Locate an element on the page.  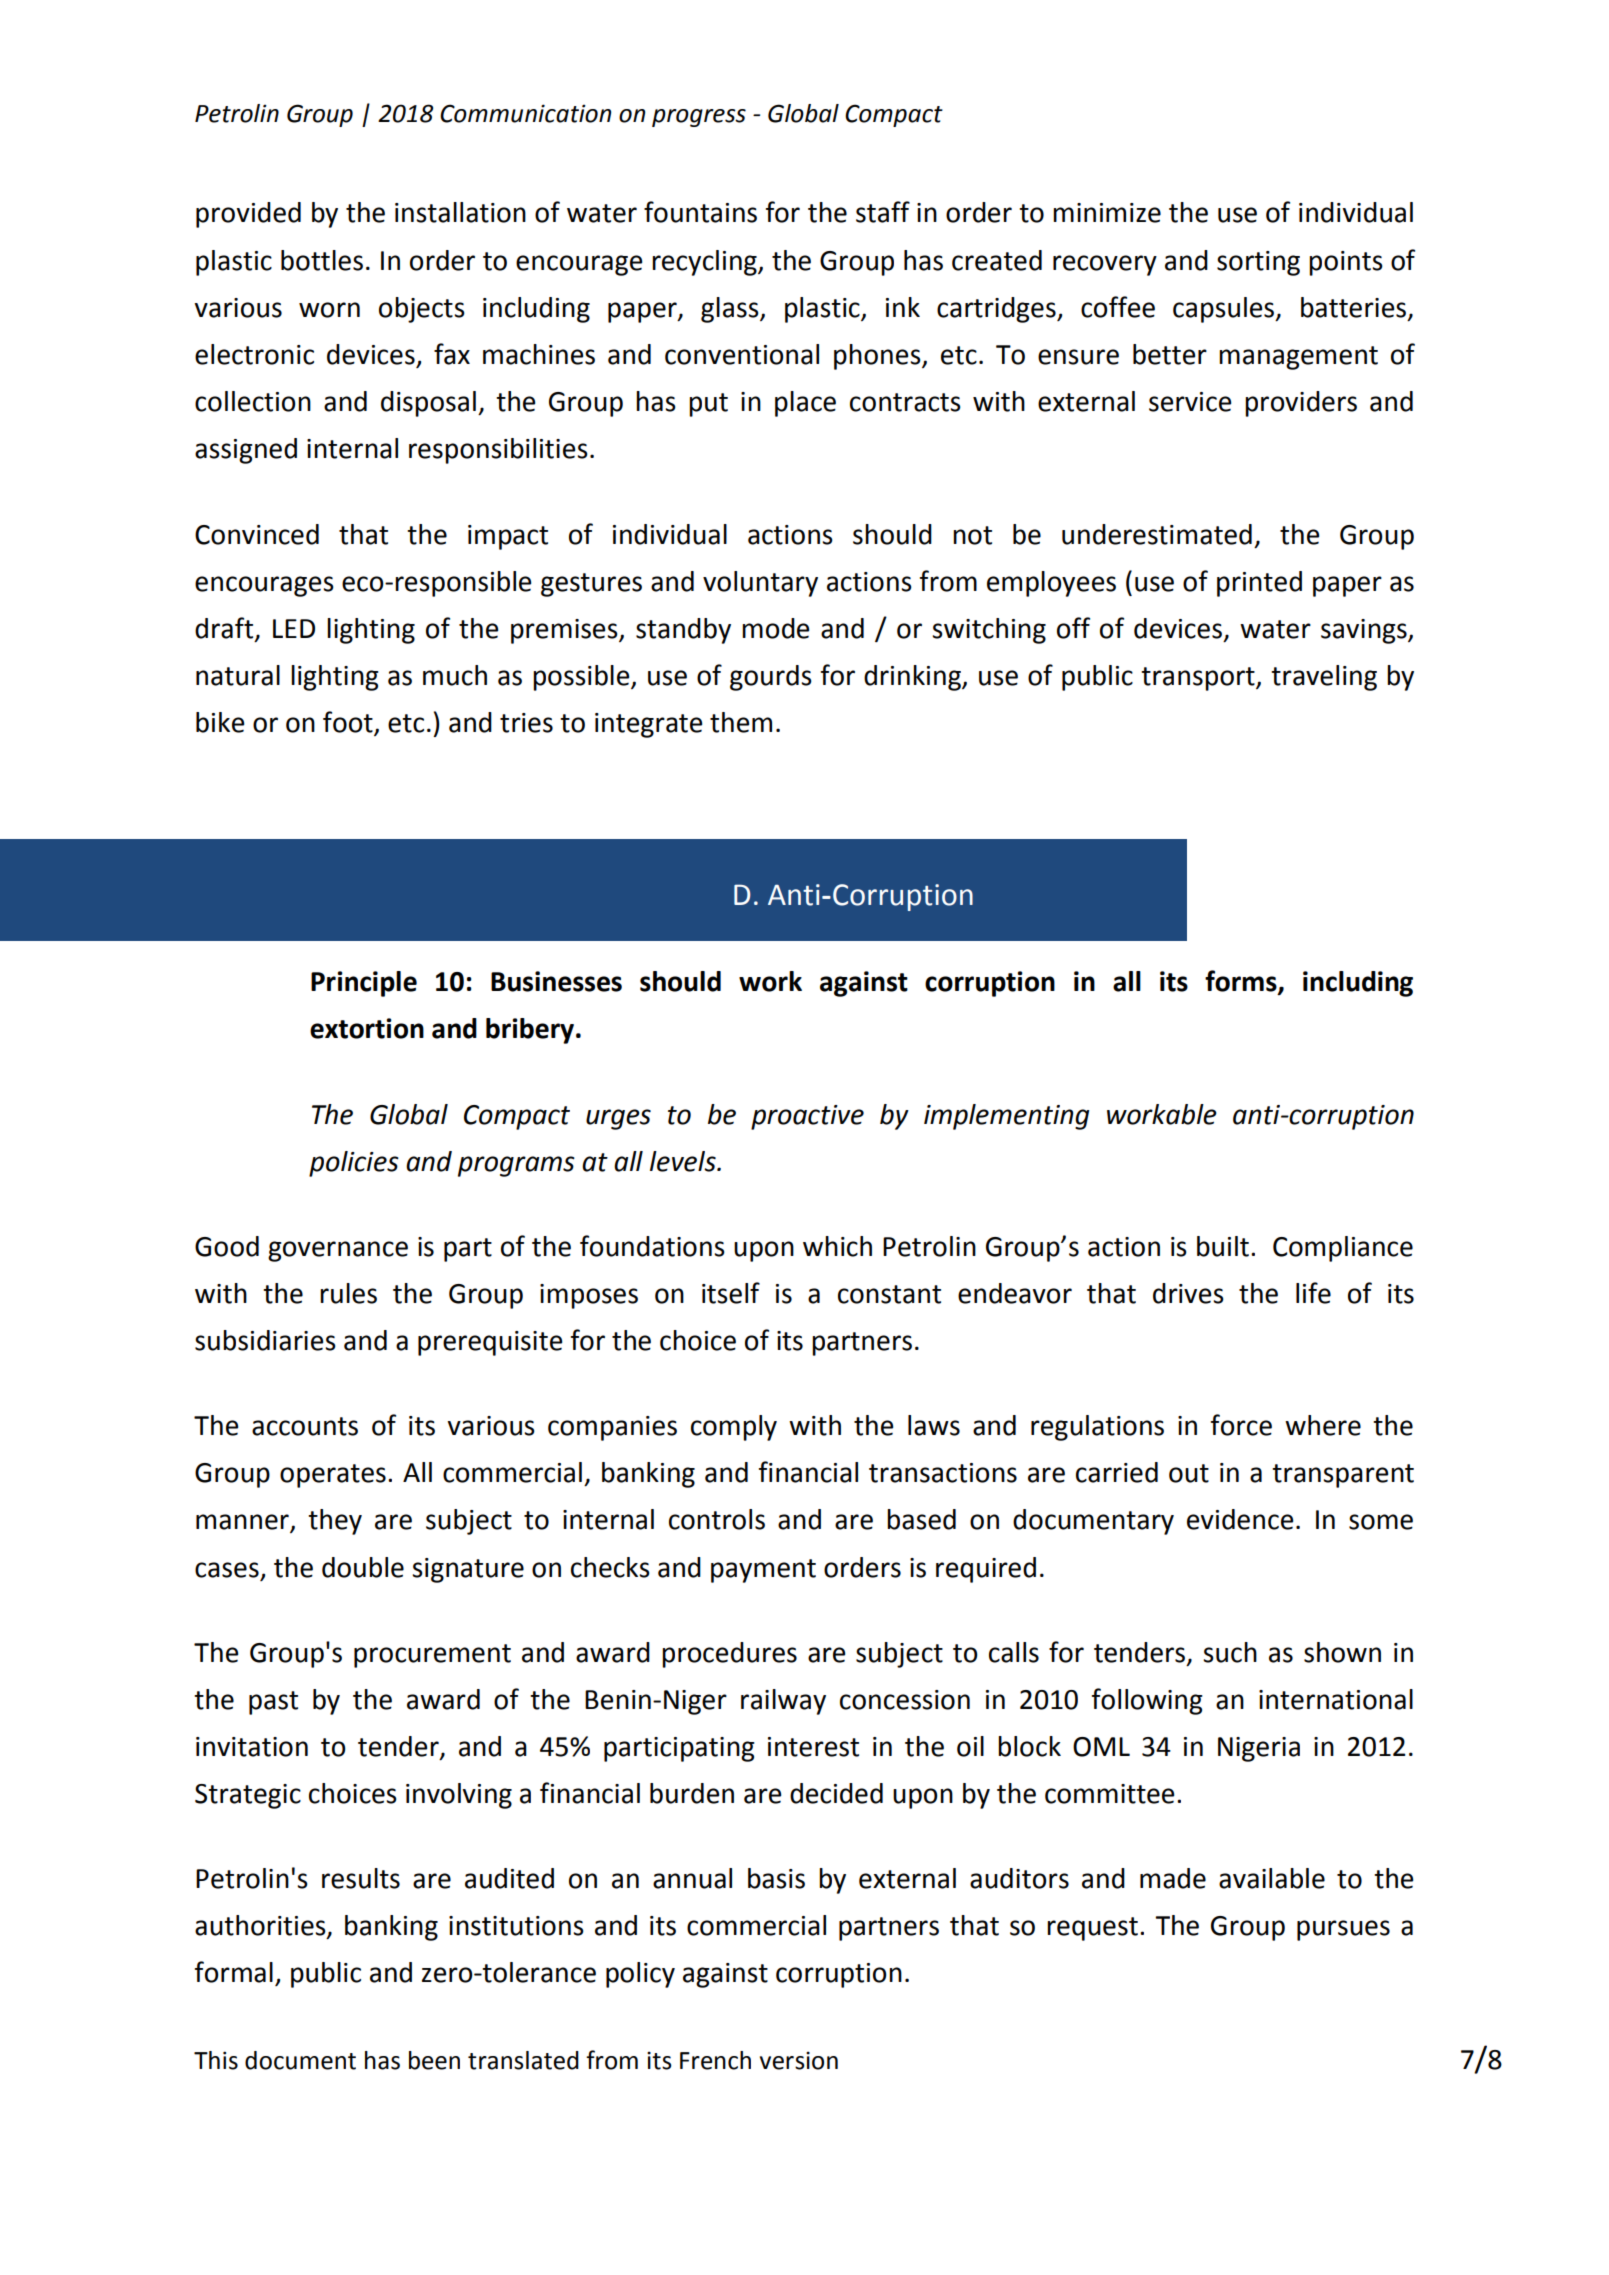
extortion is located at coordinates (367, 1028).
